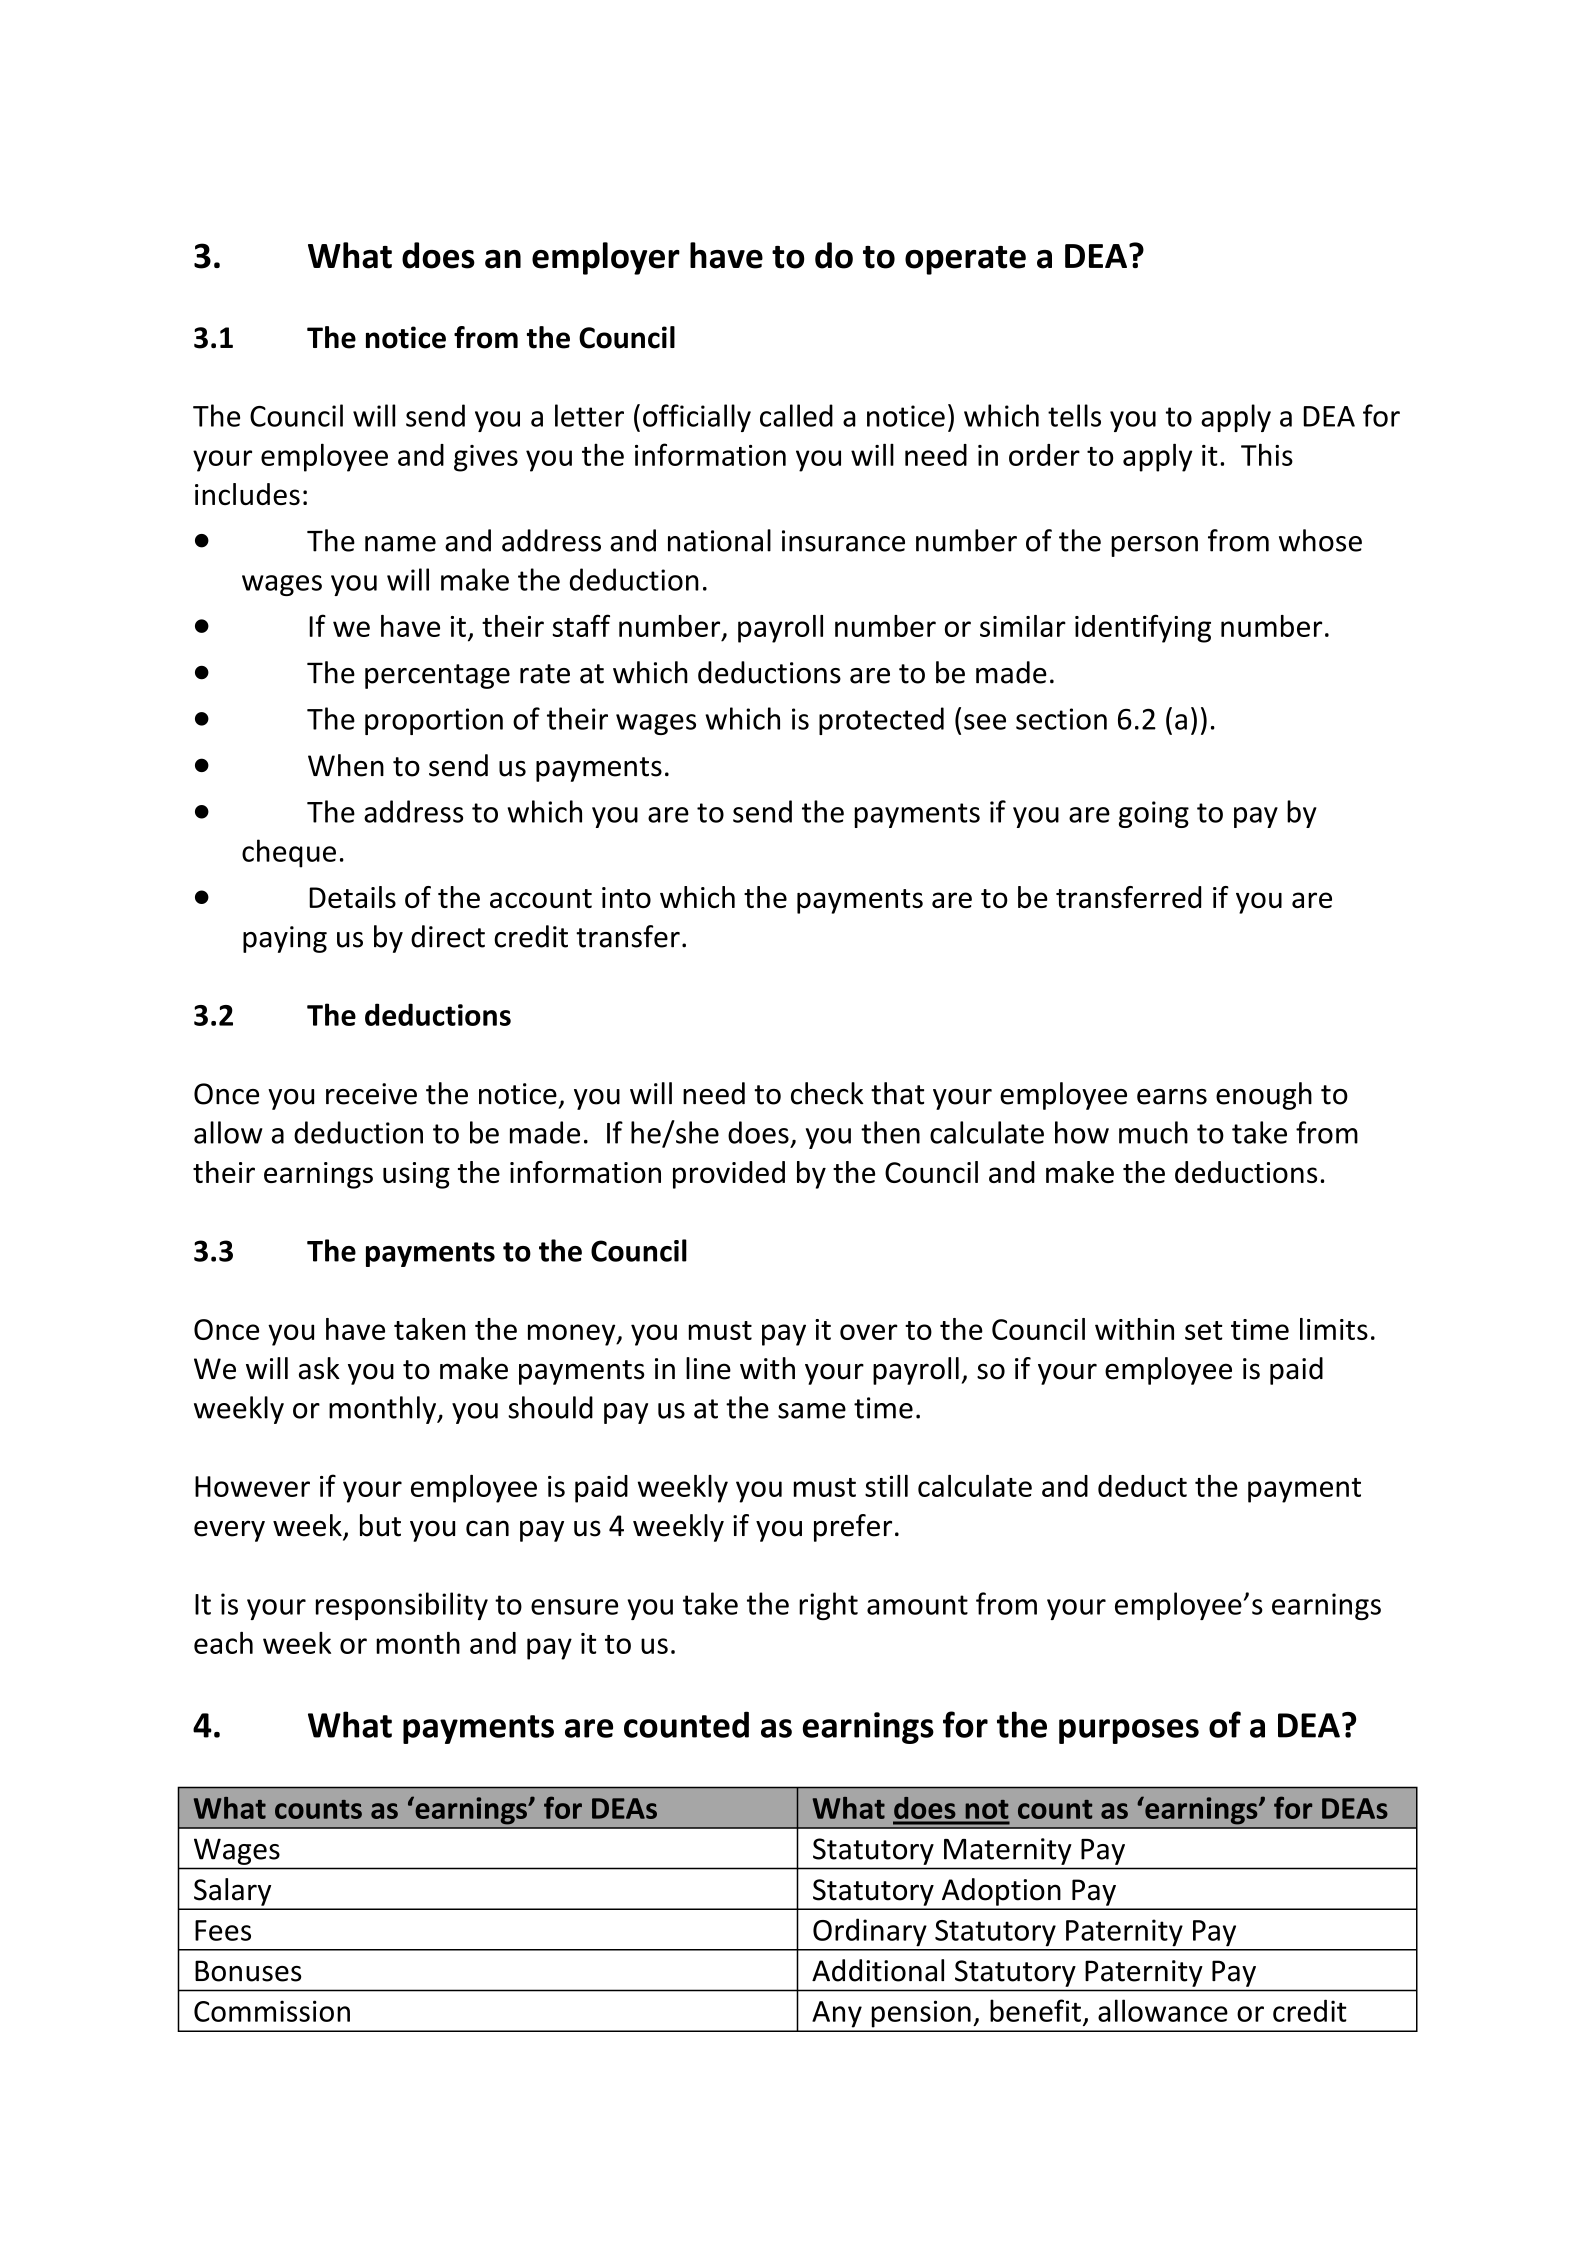  Describe the element at coordinates (1129, 1731) in the screenshot. I see `purposes` at that location.
